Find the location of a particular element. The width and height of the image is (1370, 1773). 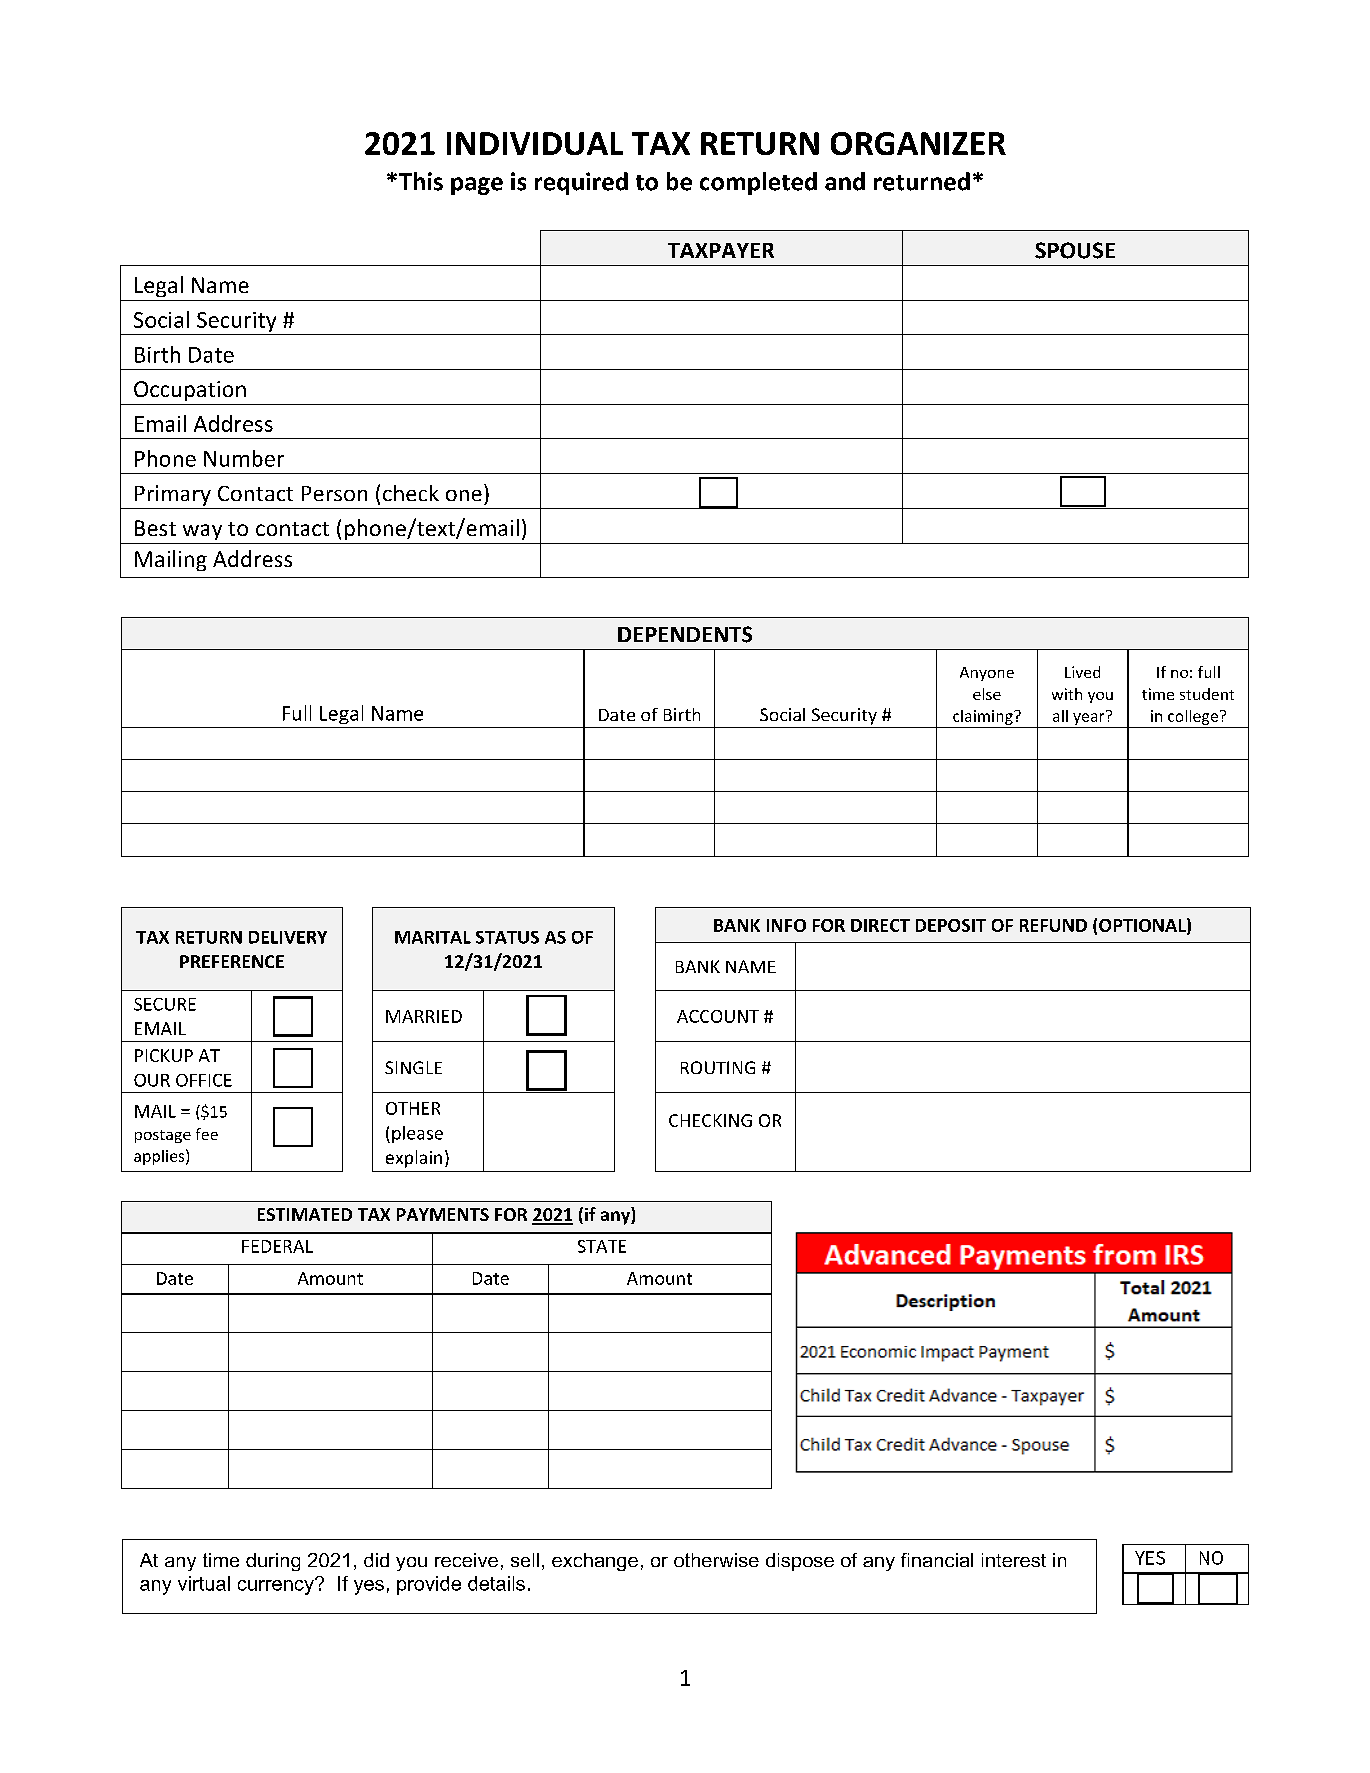

Person is located at coordinates (334, 493).
